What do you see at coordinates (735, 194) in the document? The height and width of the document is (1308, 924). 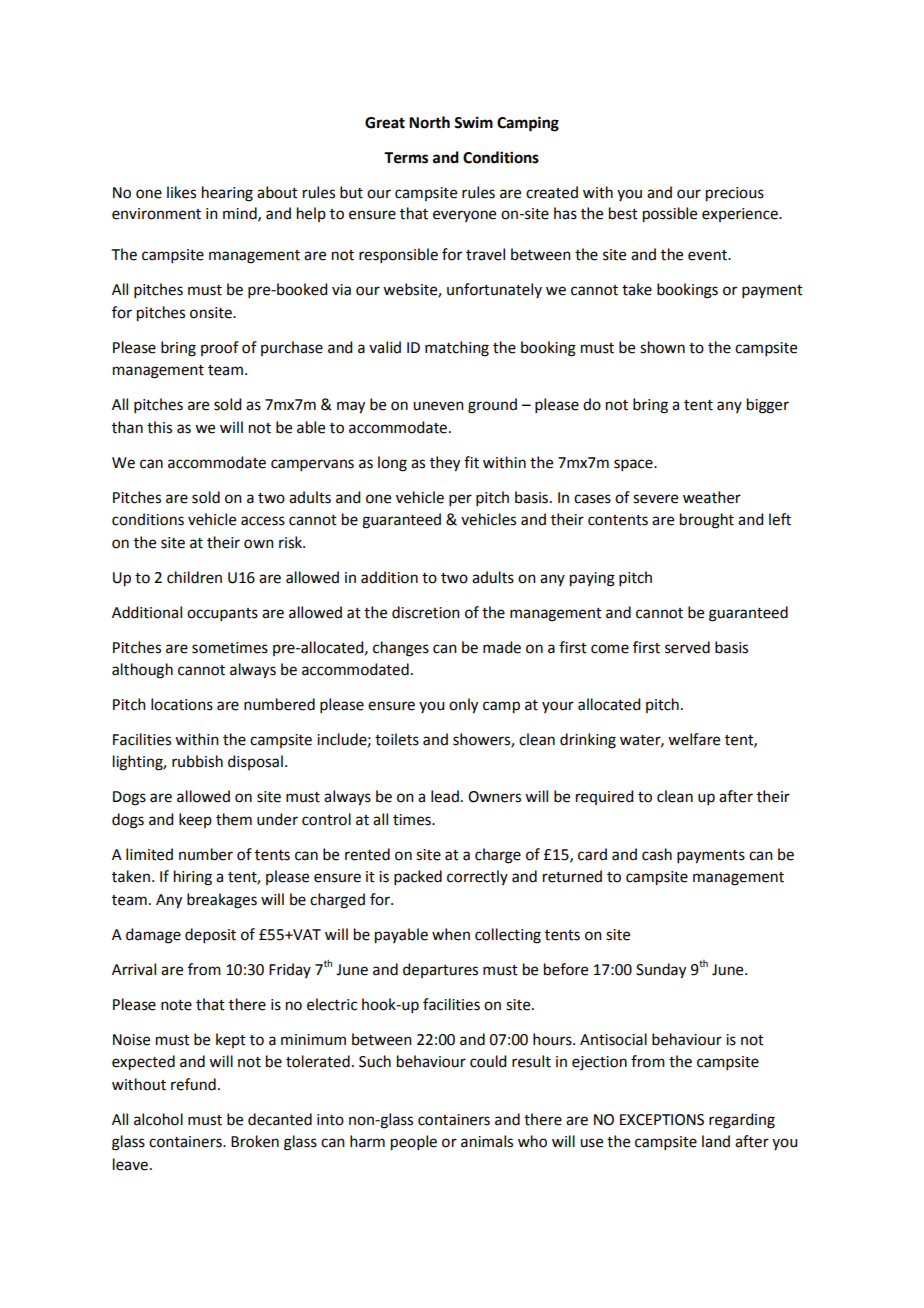 I see `precious` at bounding box center [735, 194].
